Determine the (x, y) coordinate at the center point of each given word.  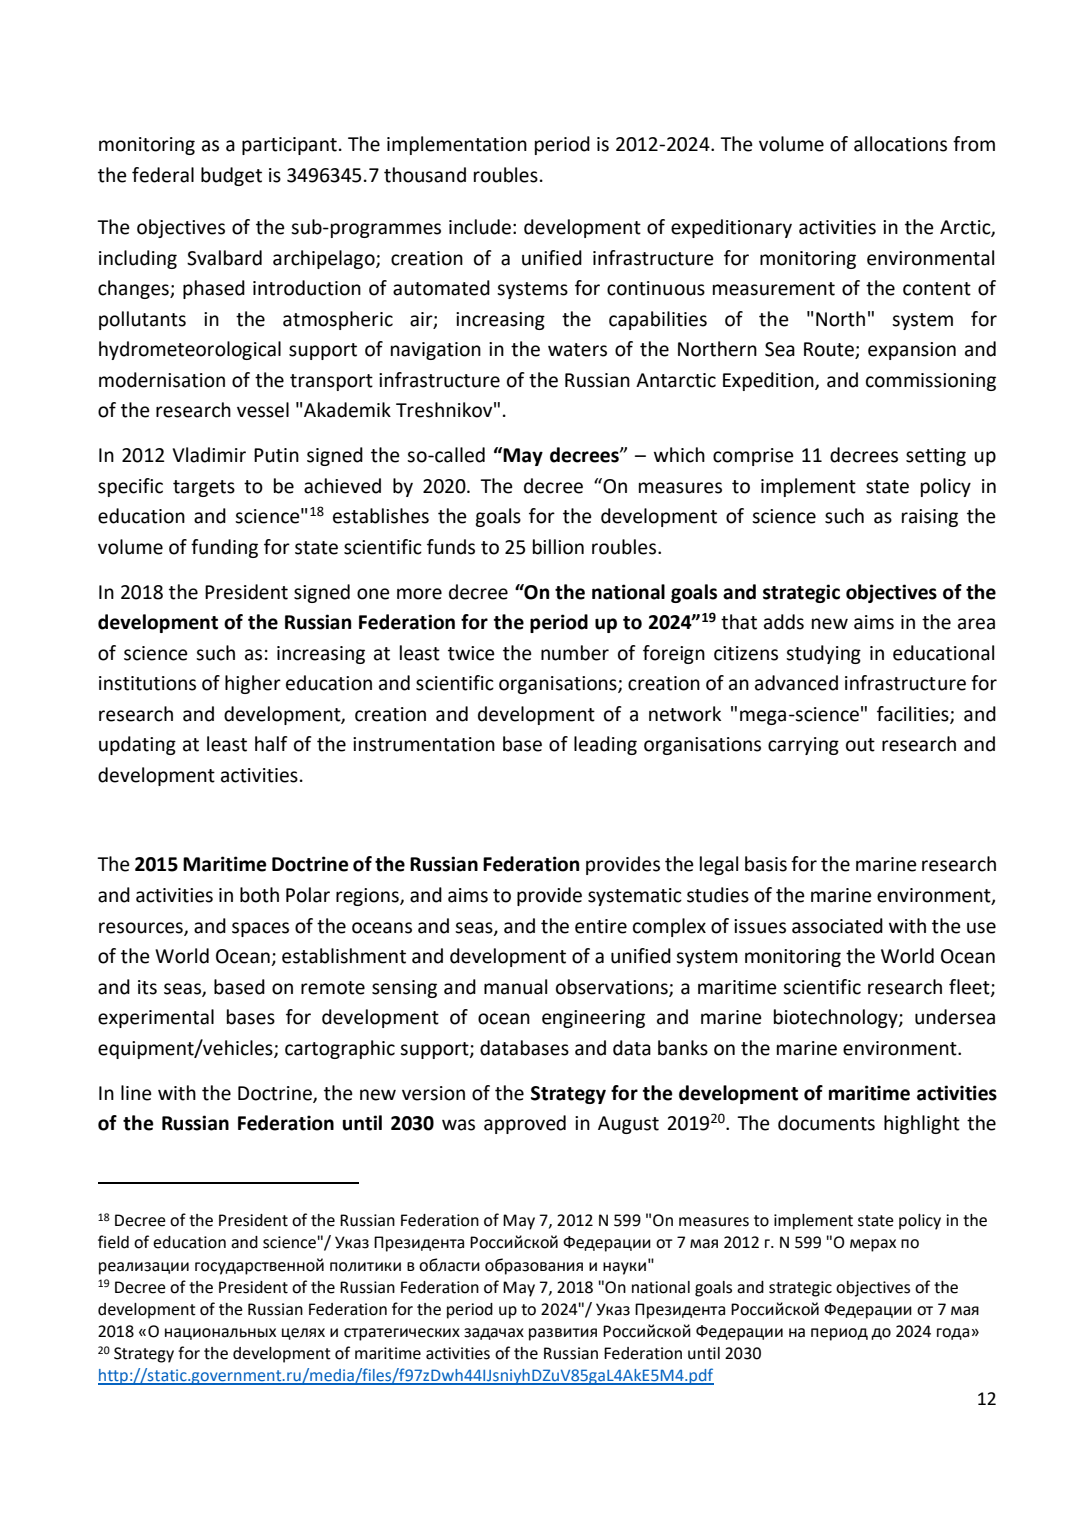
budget (231, 176)
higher (253, 684)
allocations (900, 144)
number (575, 653)
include (480, 227)
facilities (914, 715)
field (113, 1242)
